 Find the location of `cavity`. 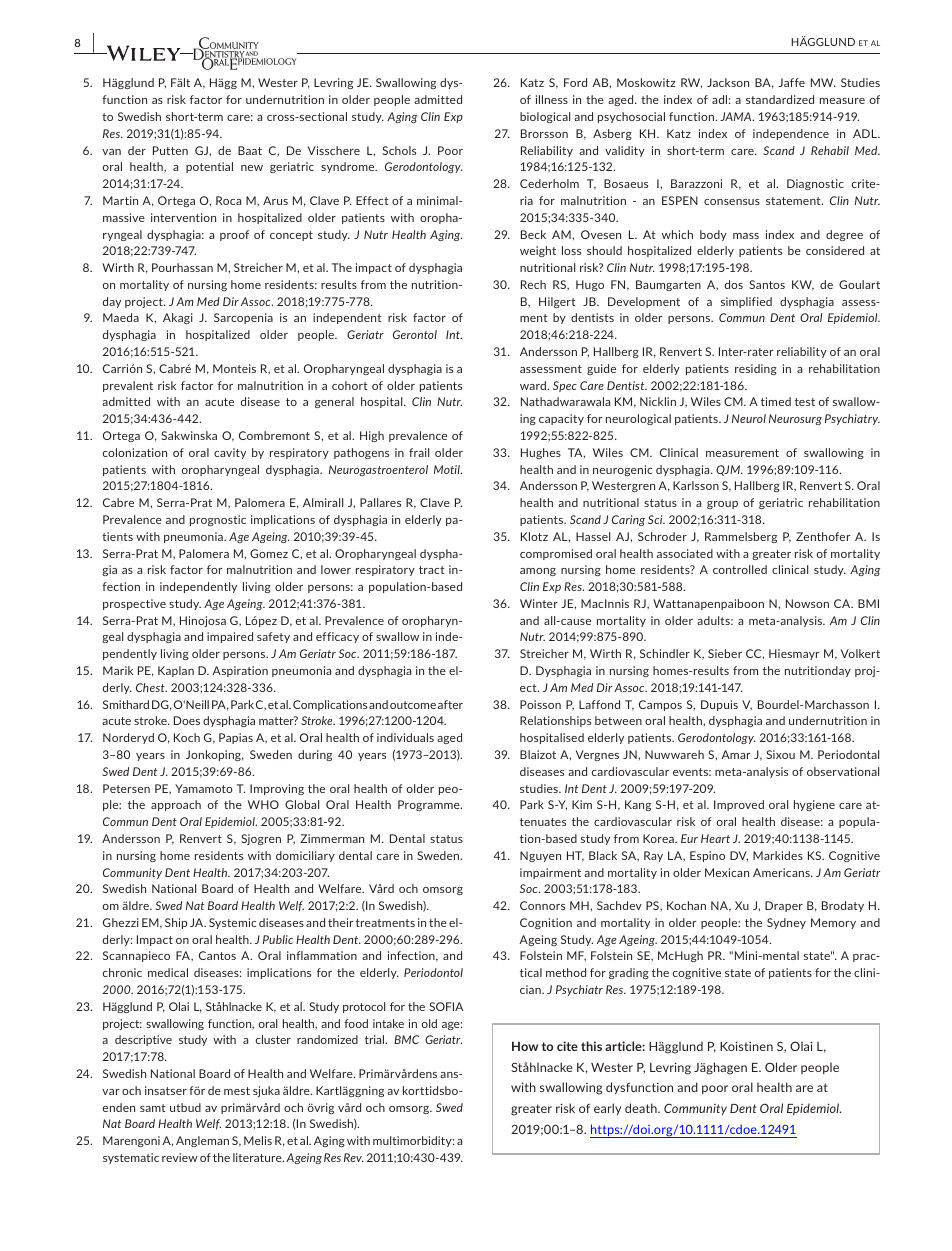

cavity is located at coordinates (230, 453).
